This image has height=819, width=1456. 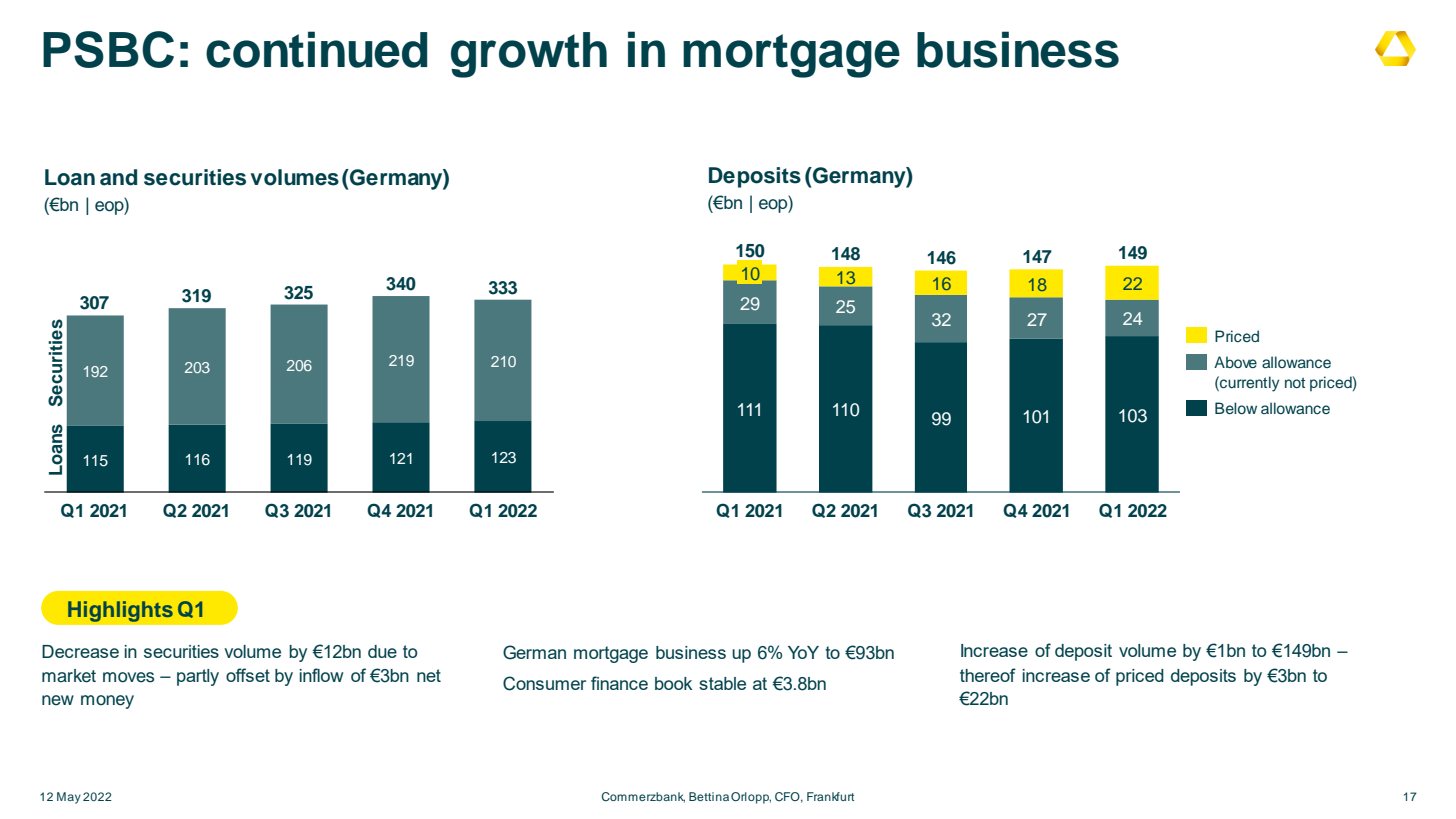 What do you see at coordinates (1236, 408) in the image?
I see `Below` at bounding box center [1236, 408].
